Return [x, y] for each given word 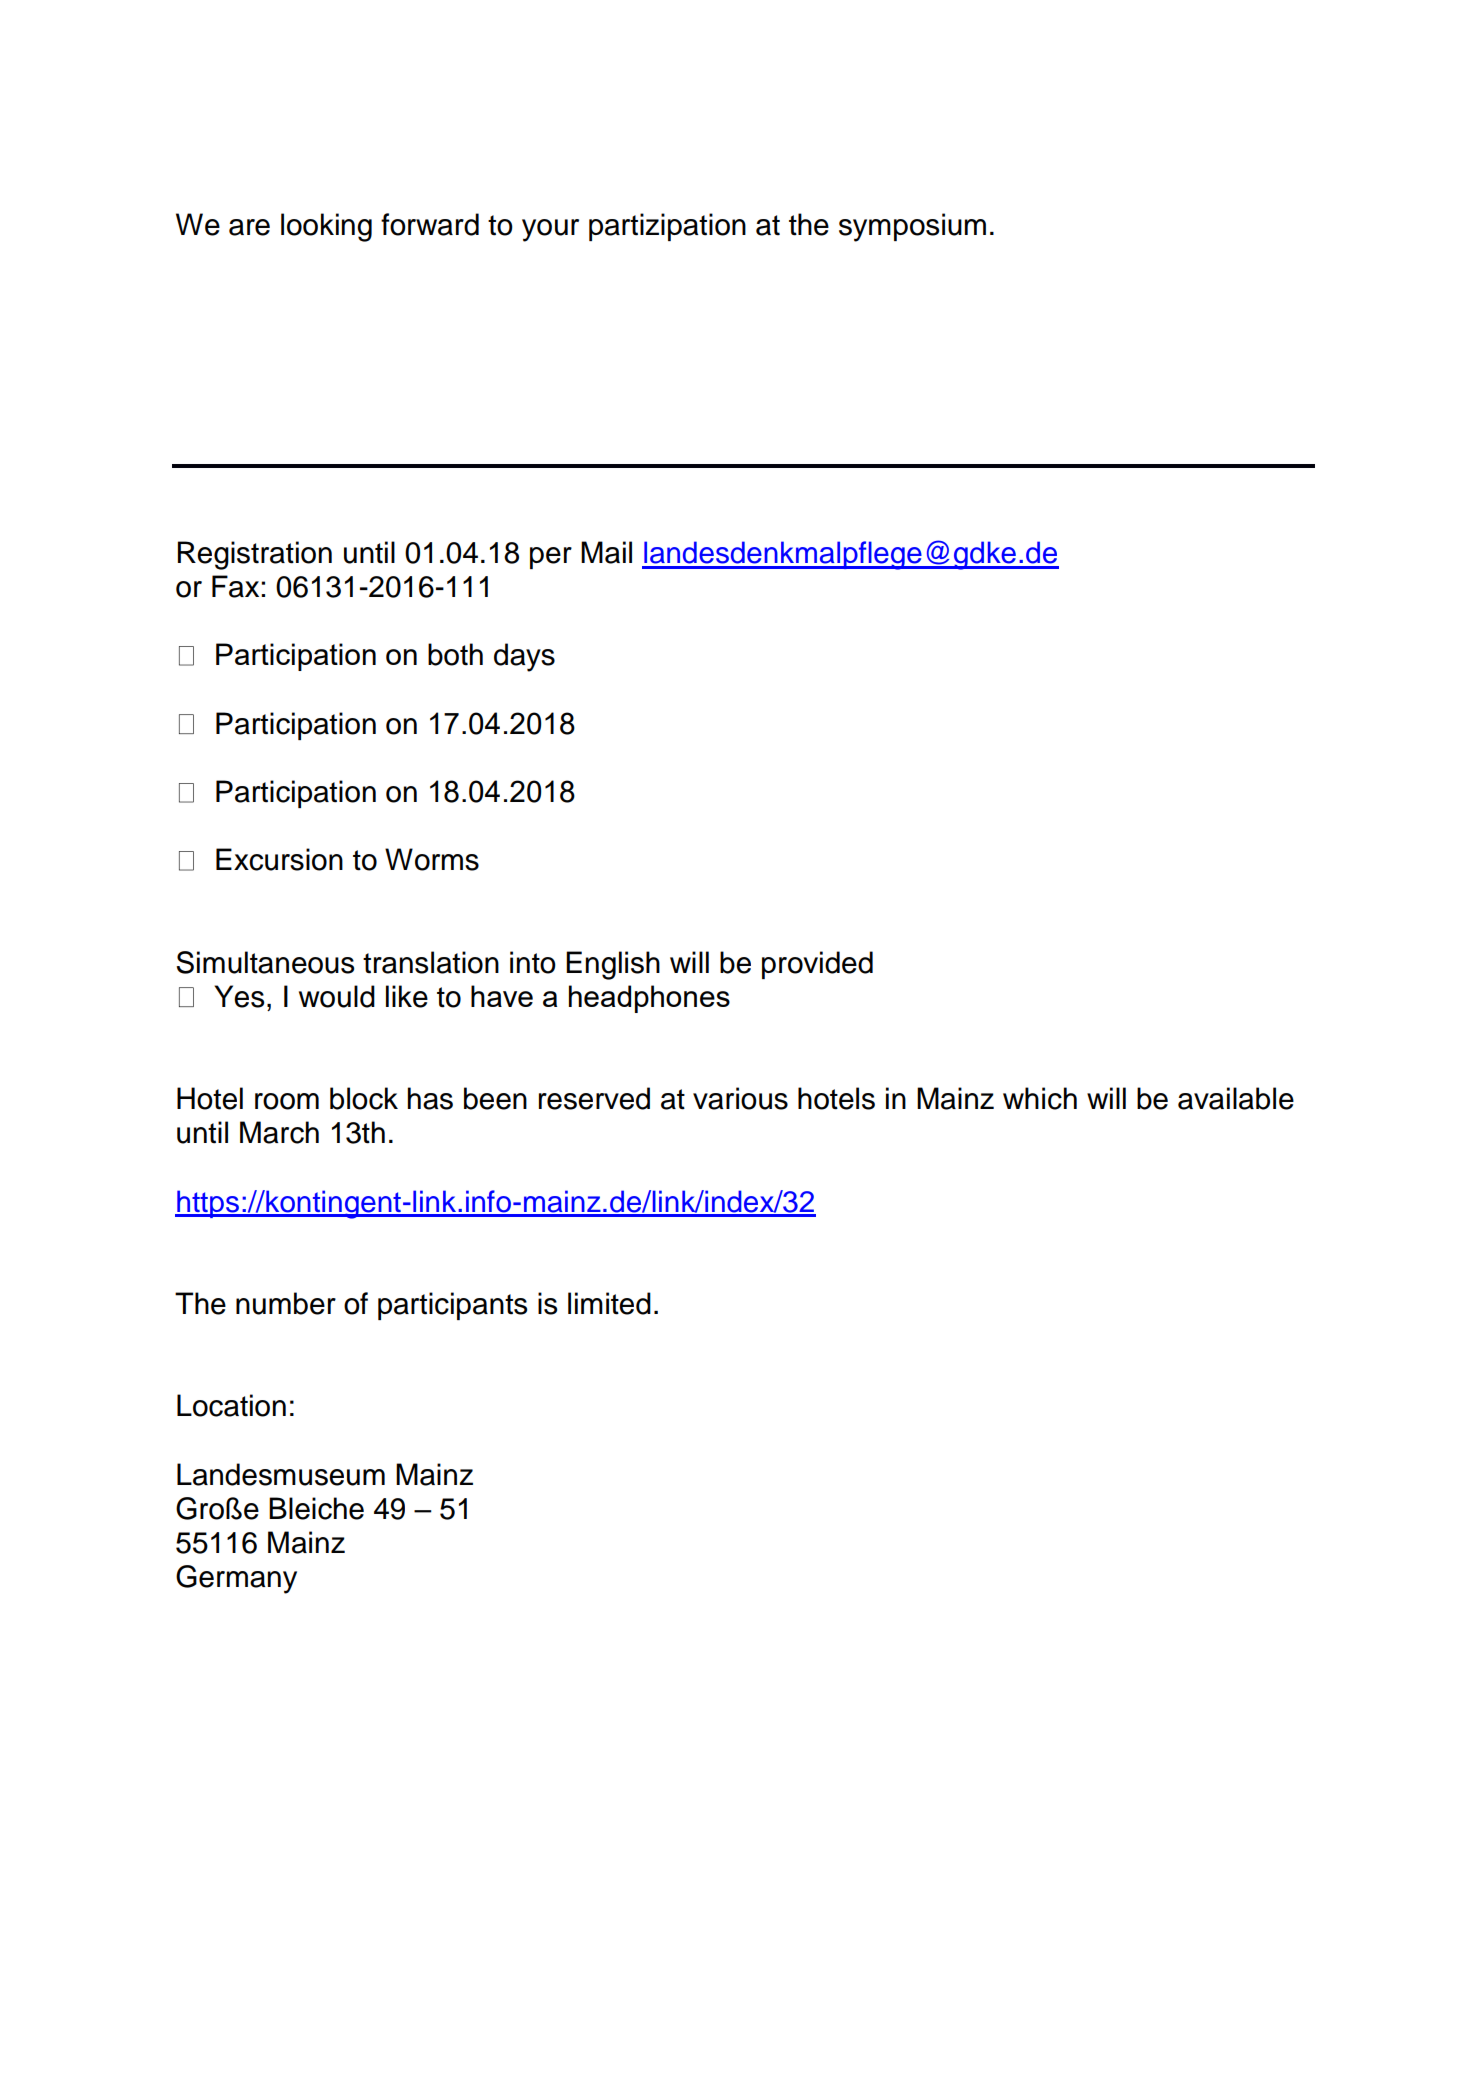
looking [326, 227]
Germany [236, 1579]
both [455, 654]
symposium [912, 227]
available [1236, 1098]
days [524, 657]
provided [817, 965]
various [740, 1098]
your [550, 230]
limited [609, 1303]
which [1040, 1098]
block [364, 1098]
